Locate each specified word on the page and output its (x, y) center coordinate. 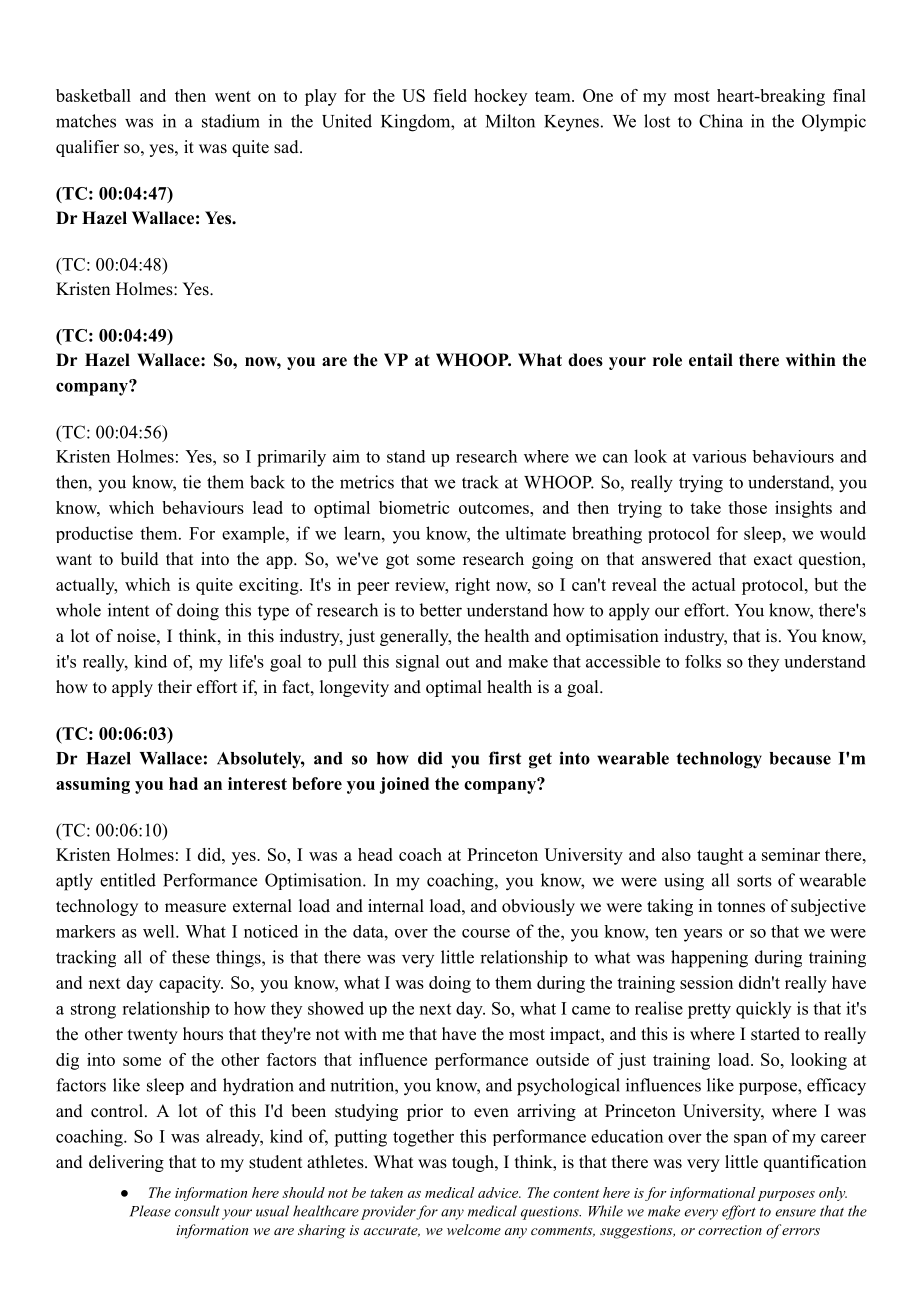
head (375, 854)
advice (499, 1192)
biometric (414, 507)
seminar (791, 854)
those (747, 507)
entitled (128, 880)
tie (192, 482)
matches (86, 121)
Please (150, 1211)
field (450, 95)
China (721, 121)
